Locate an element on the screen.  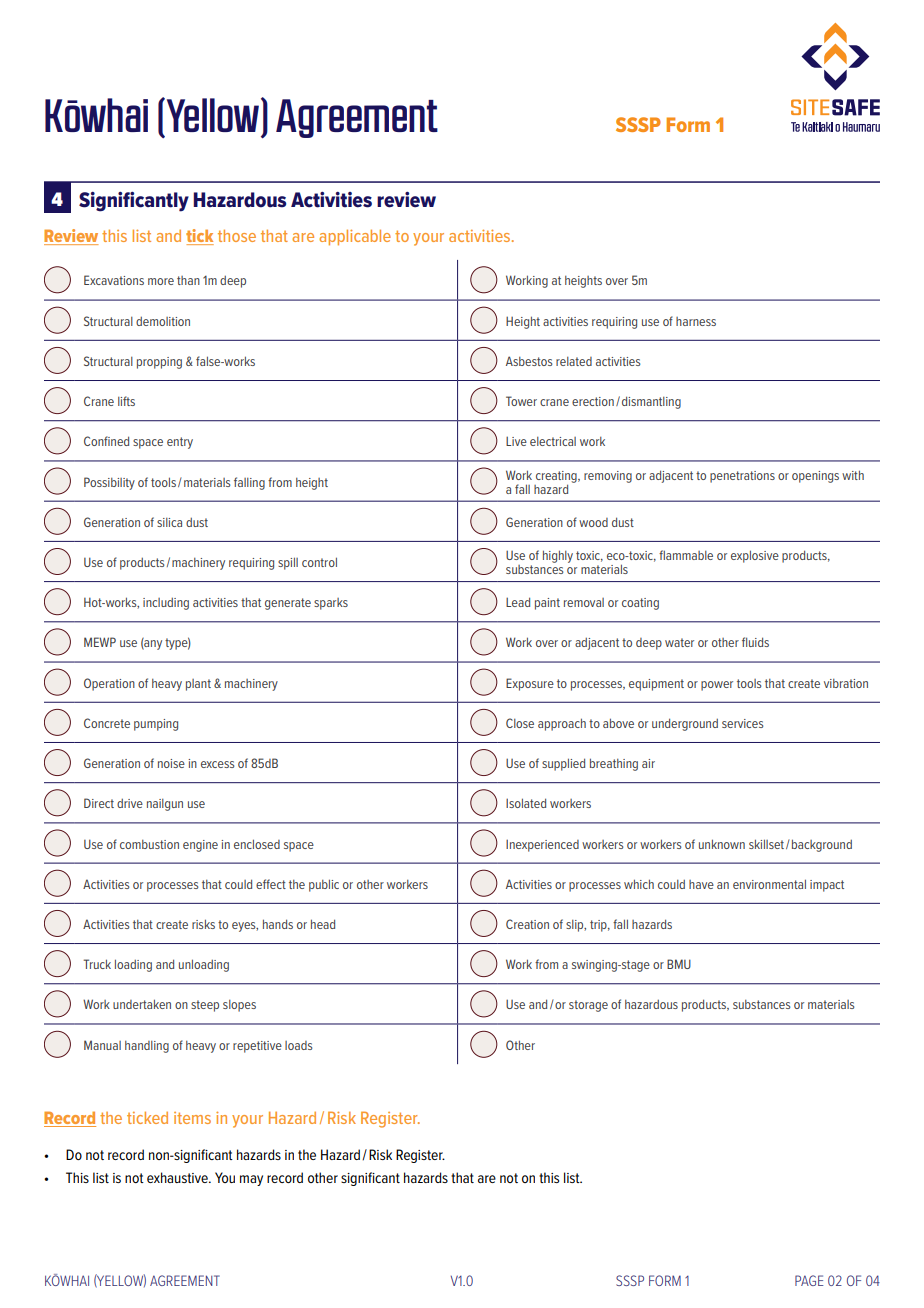
noise is located at coordinates (171, 763).
